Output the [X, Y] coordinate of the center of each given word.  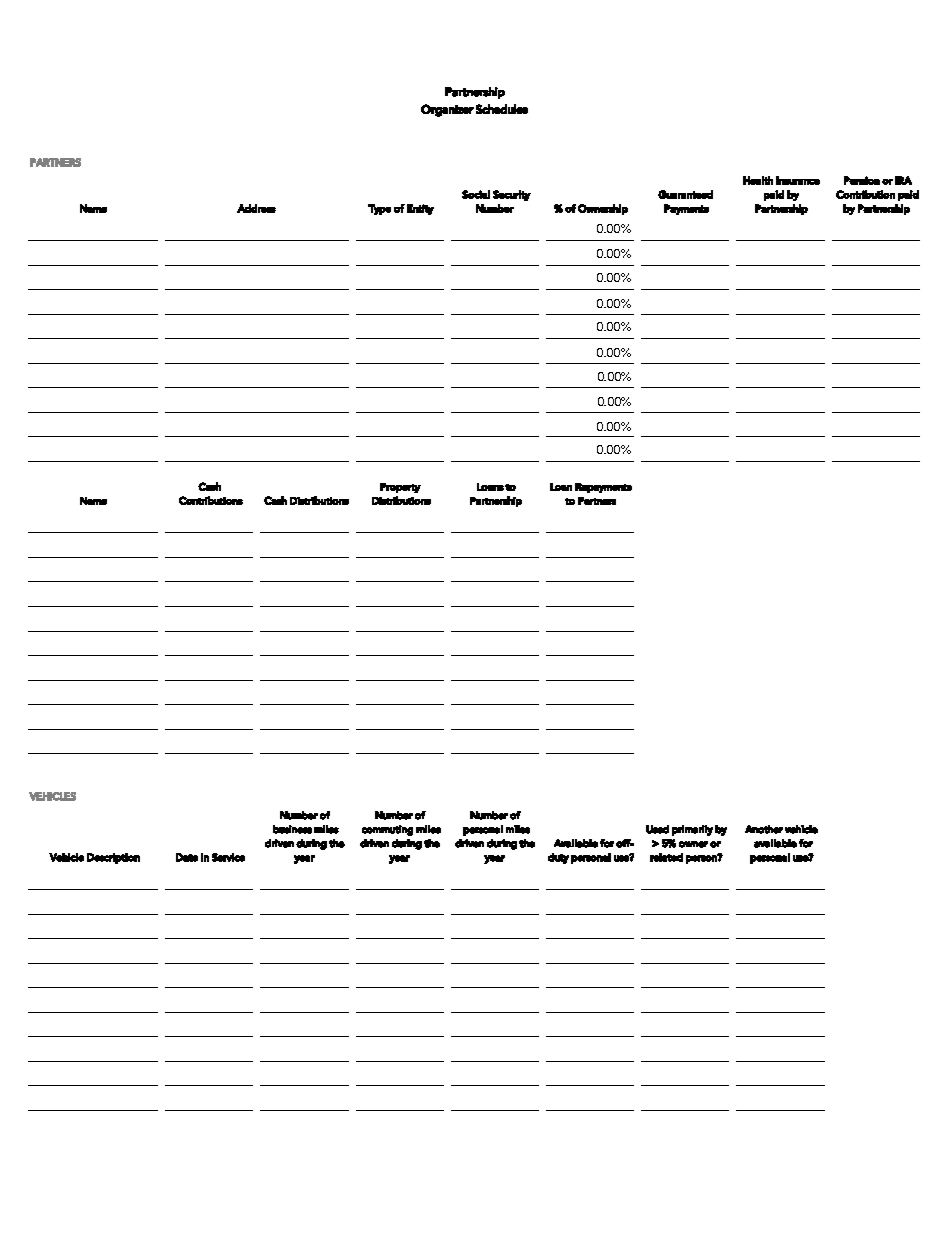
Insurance [798, 180]
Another [764, 829]
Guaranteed [685, 194]
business [292, 829]
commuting [387, 830]
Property [400, 488]
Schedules [502, 109]
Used [657, 829]
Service [228, 857]
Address [256, 208]
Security [512, 195]
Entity [420, 209]
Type [379, 209]
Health [758, 180]
